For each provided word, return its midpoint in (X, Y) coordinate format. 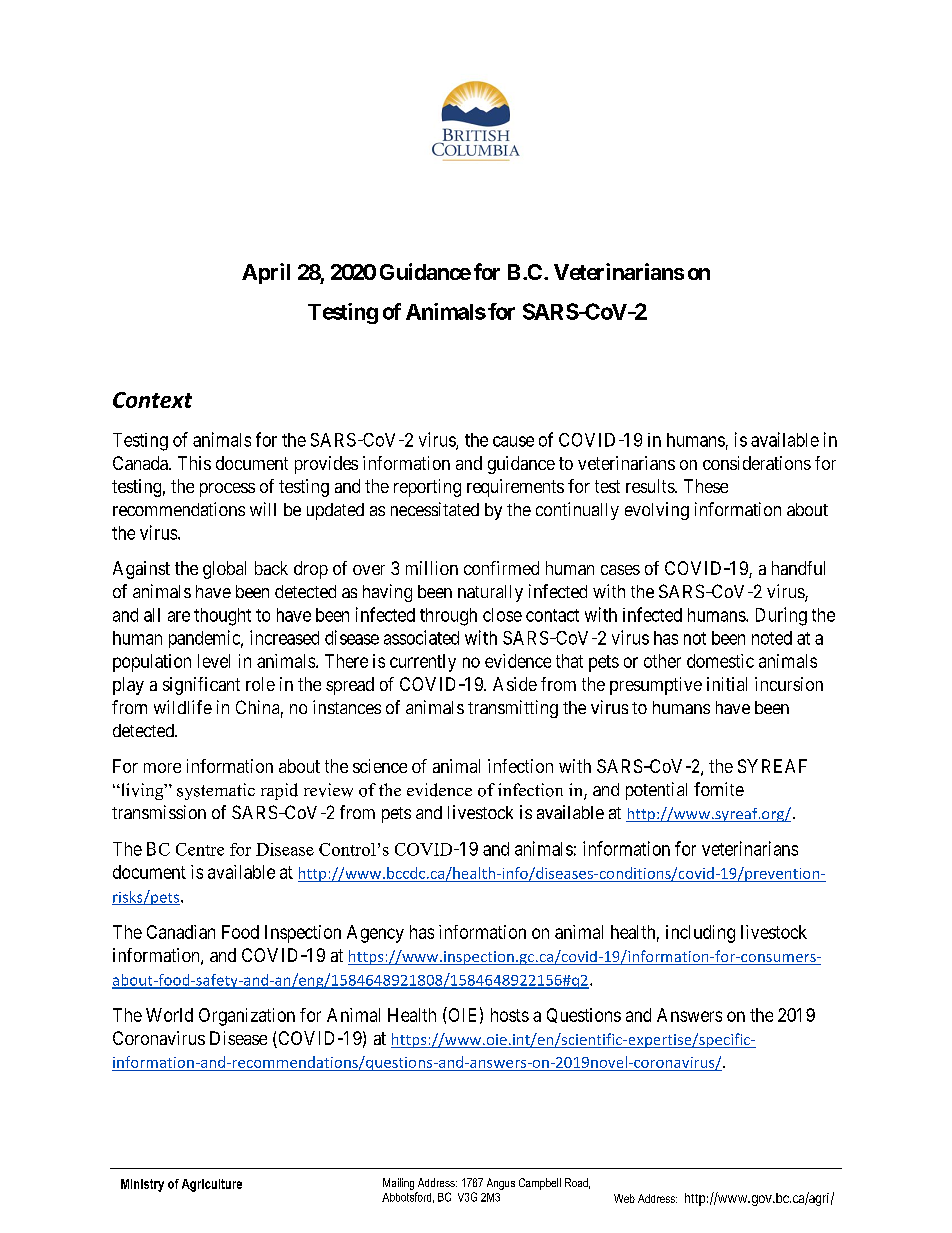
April (266, 273)
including (700, 934)
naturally (490, 593)
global (224, 570)
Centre (200, 849)
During (781, 616)
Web (624, 1198)
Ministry (142, 1185)
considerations (757, 463)
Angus (501, 1184)
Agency (375, 934)
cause (513, 441)
